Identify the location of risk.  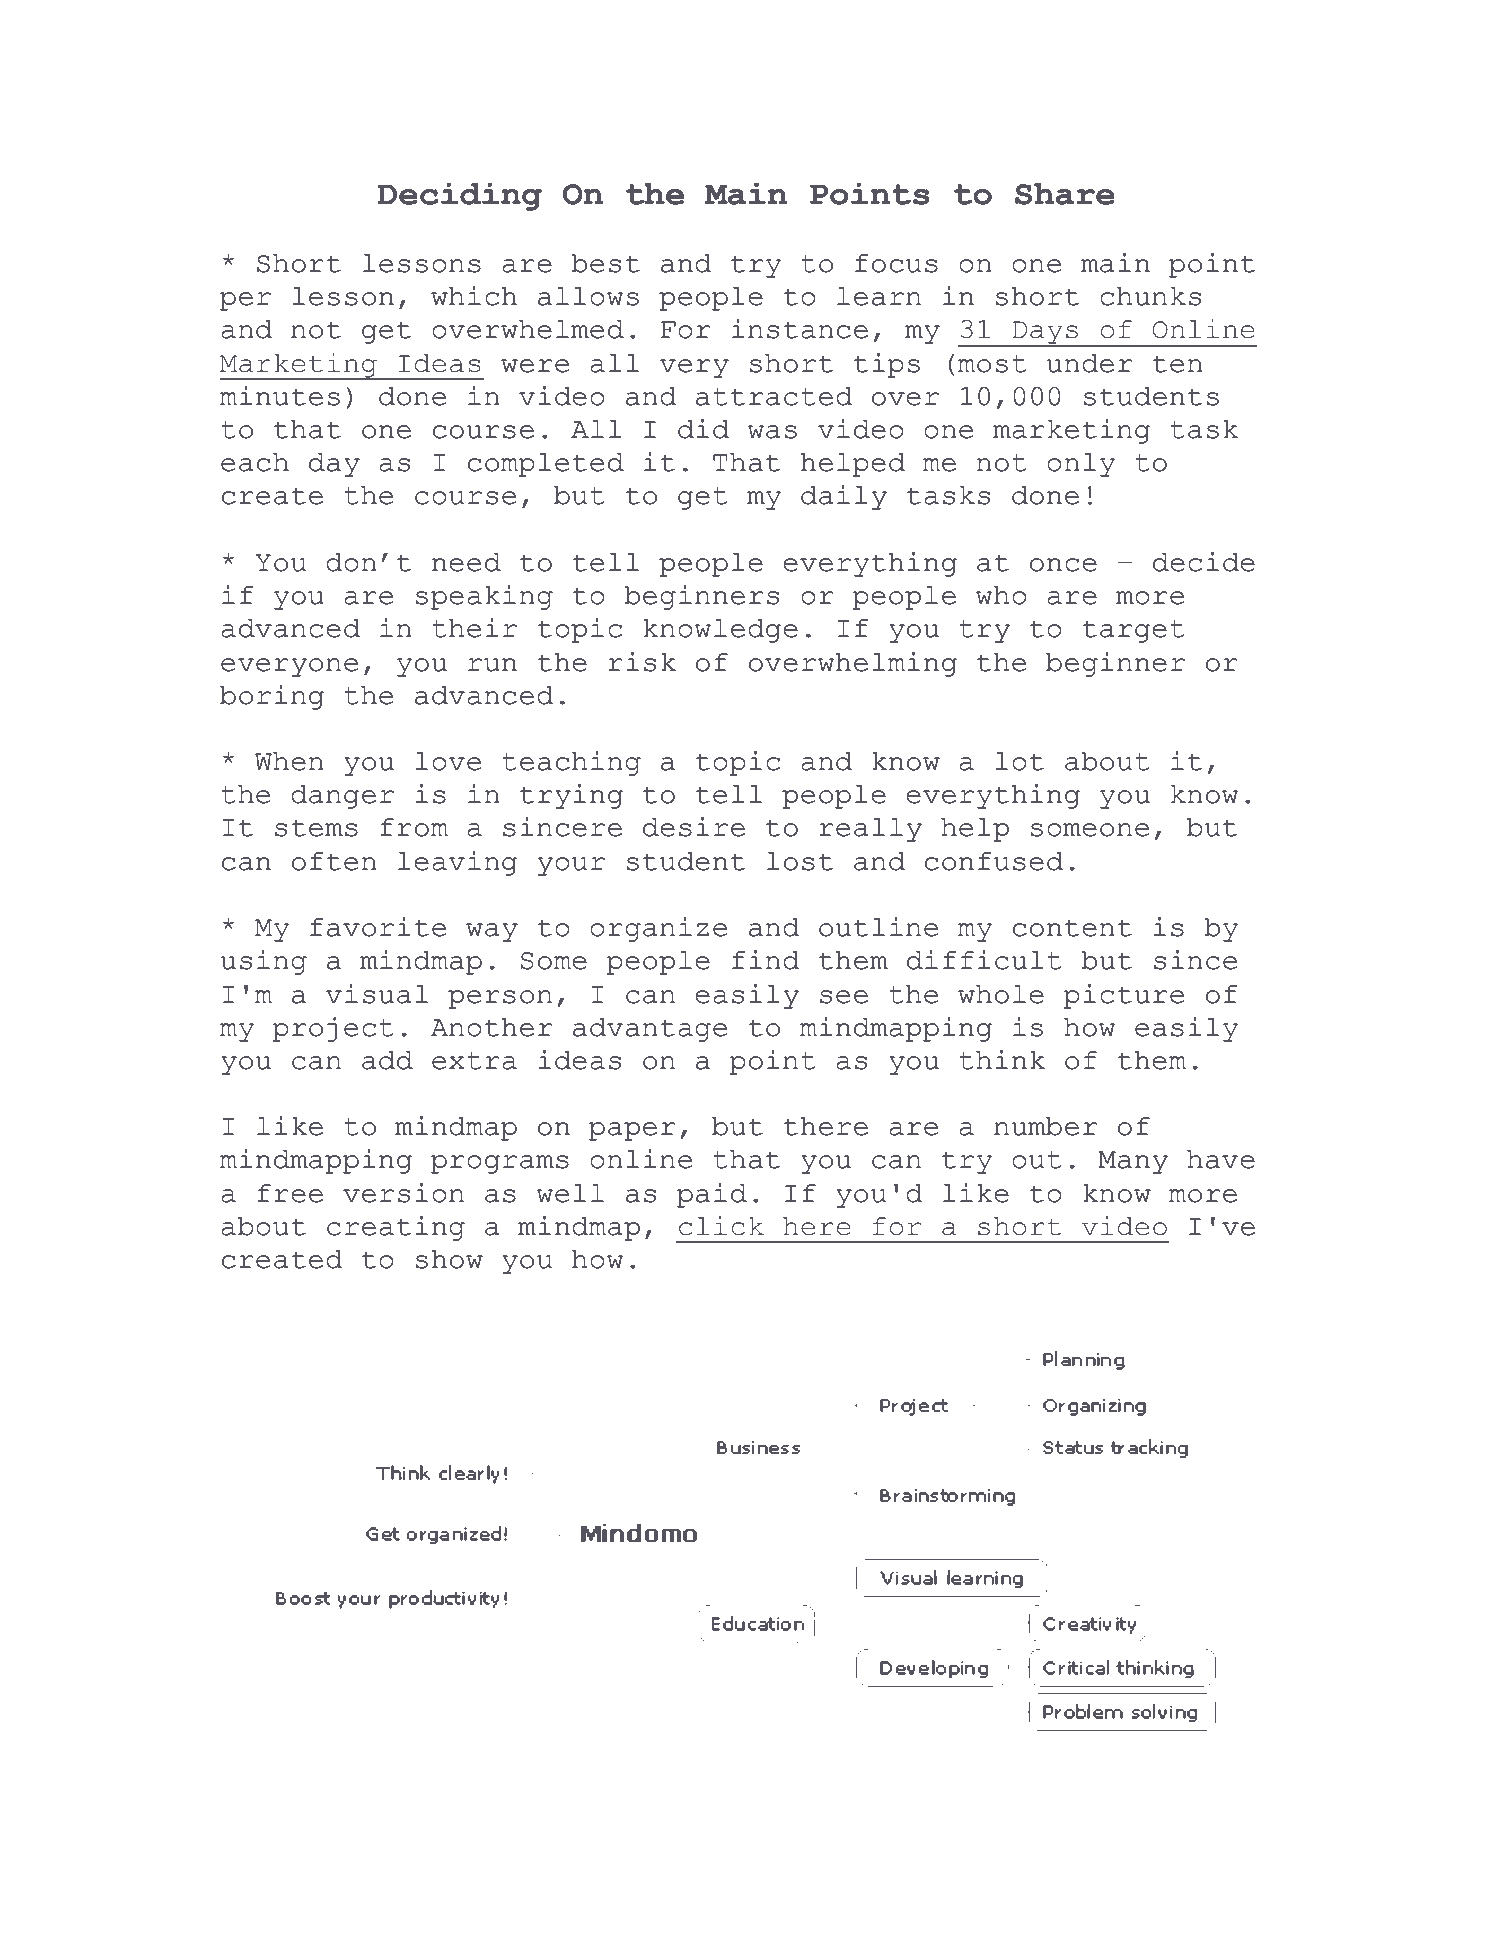
(642, 662).
